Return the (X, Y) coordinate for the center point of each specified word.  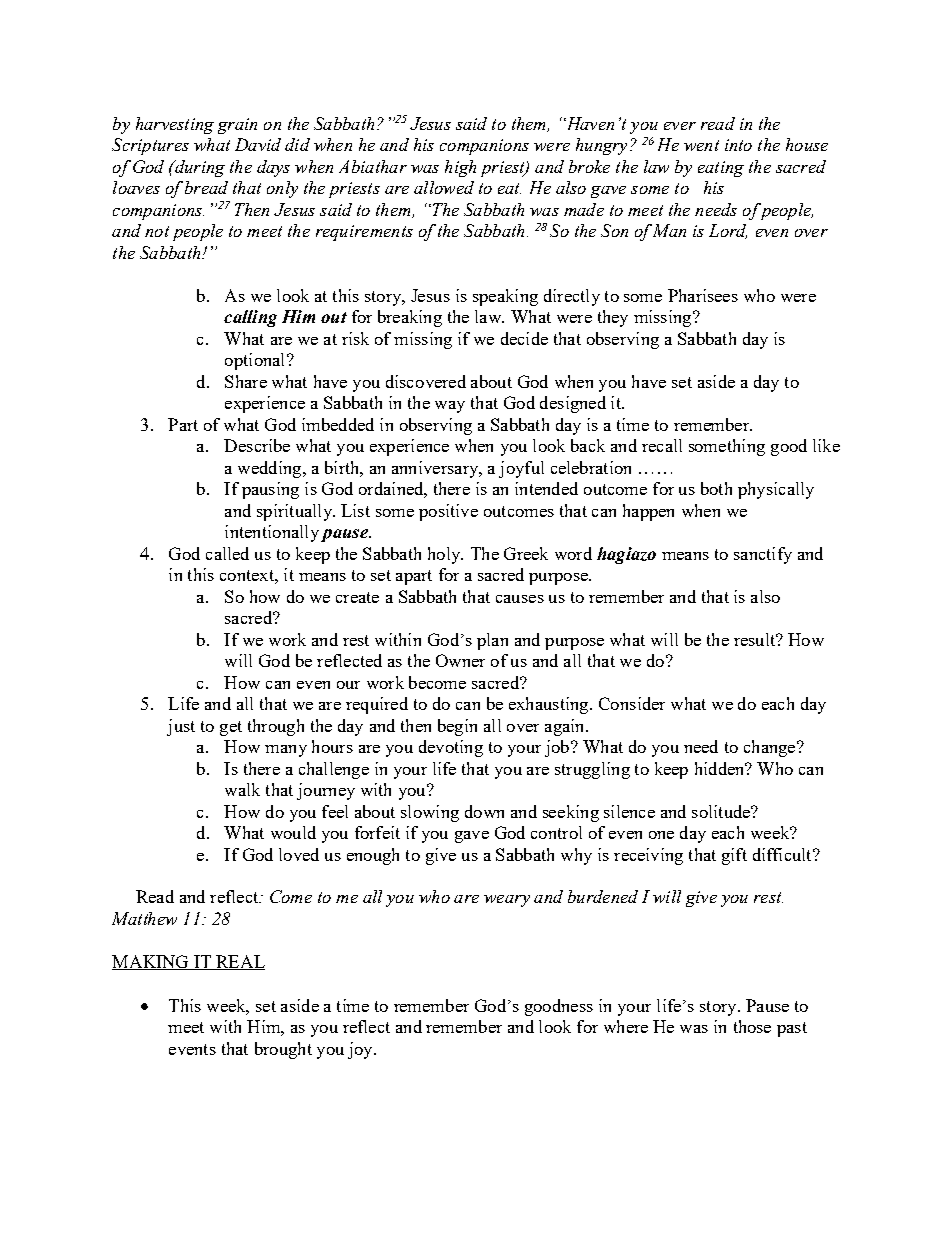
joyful (521, 469)
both (716, 488)
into (738, 145)
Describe (257, 445)
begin (457, 727)
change (771, 748)
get (231, 728)
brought (283, 1050)
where (626, 1026)
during (198, 168)
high (460, 168)
